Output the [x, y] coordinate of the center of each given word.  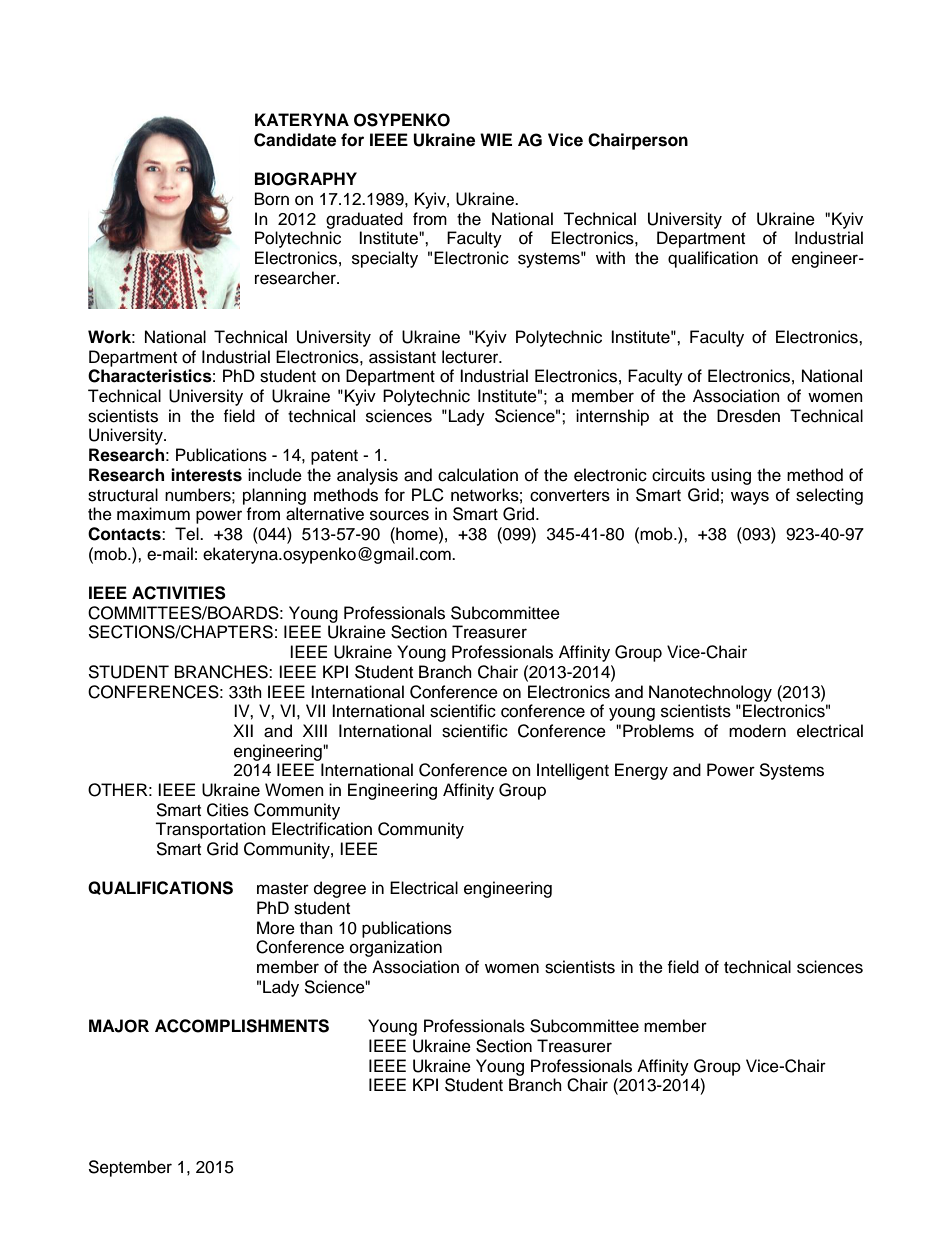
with [610, 257]
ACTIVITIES [179, 593]
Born [272, 199]
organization [396, 948]
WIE [496, 139]
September [130, 1168]
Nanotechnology [710, 693]
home [417, 534]
